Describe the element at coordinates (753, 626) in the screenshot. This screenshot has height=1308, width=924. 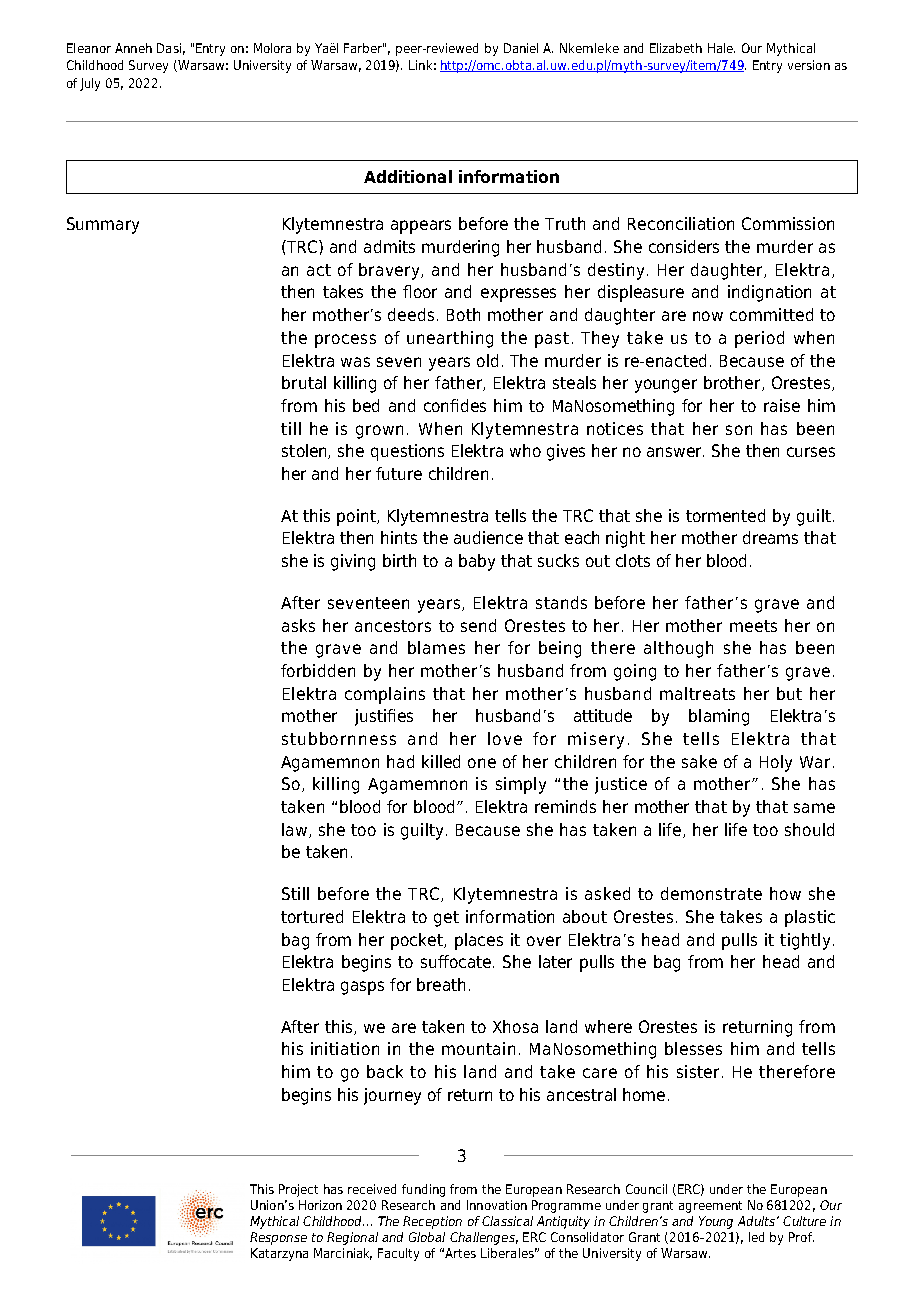
I see `meets` at that location.
